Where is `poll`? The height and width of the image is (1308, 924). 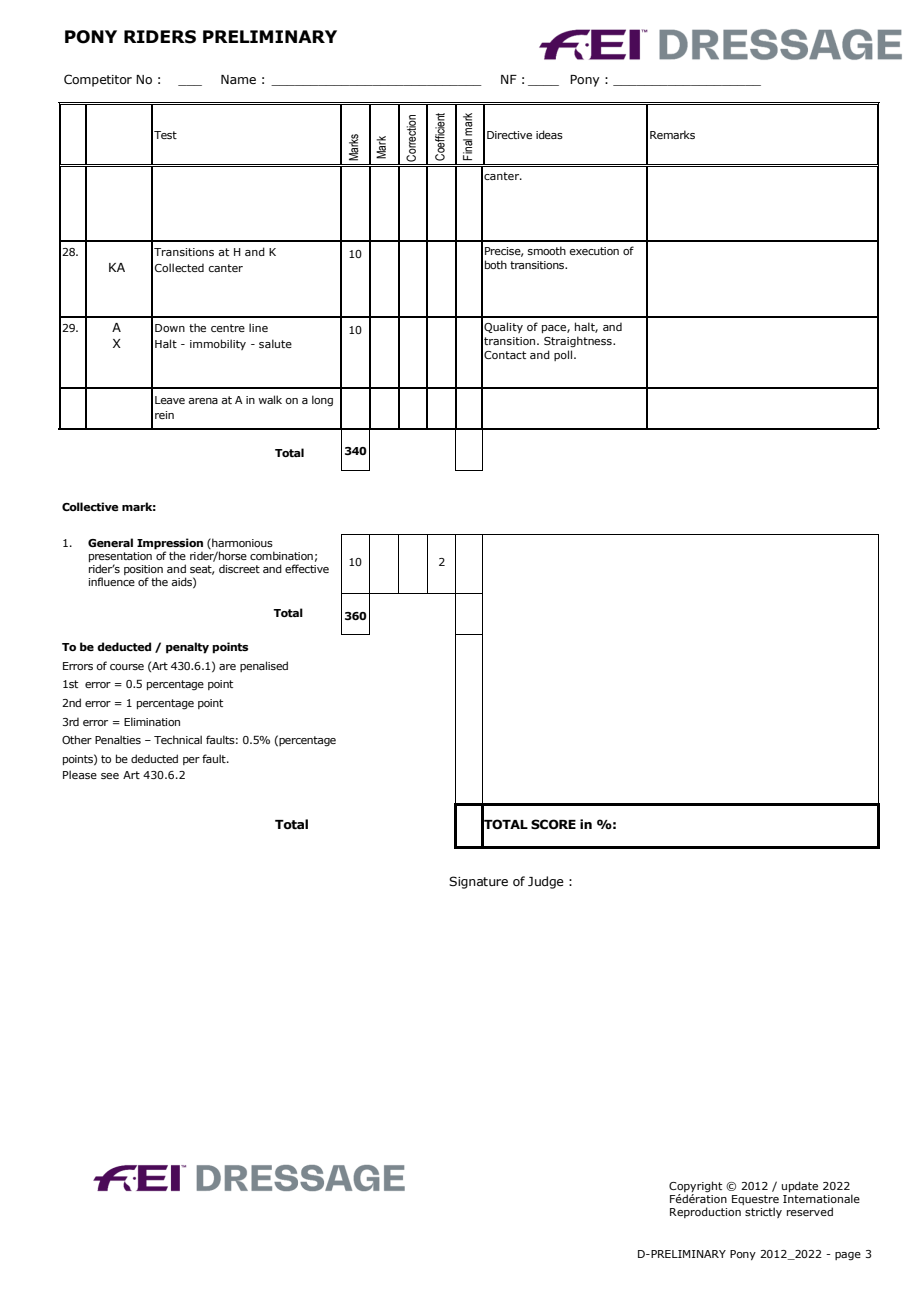 poll is located at coordinates (564, 355).
